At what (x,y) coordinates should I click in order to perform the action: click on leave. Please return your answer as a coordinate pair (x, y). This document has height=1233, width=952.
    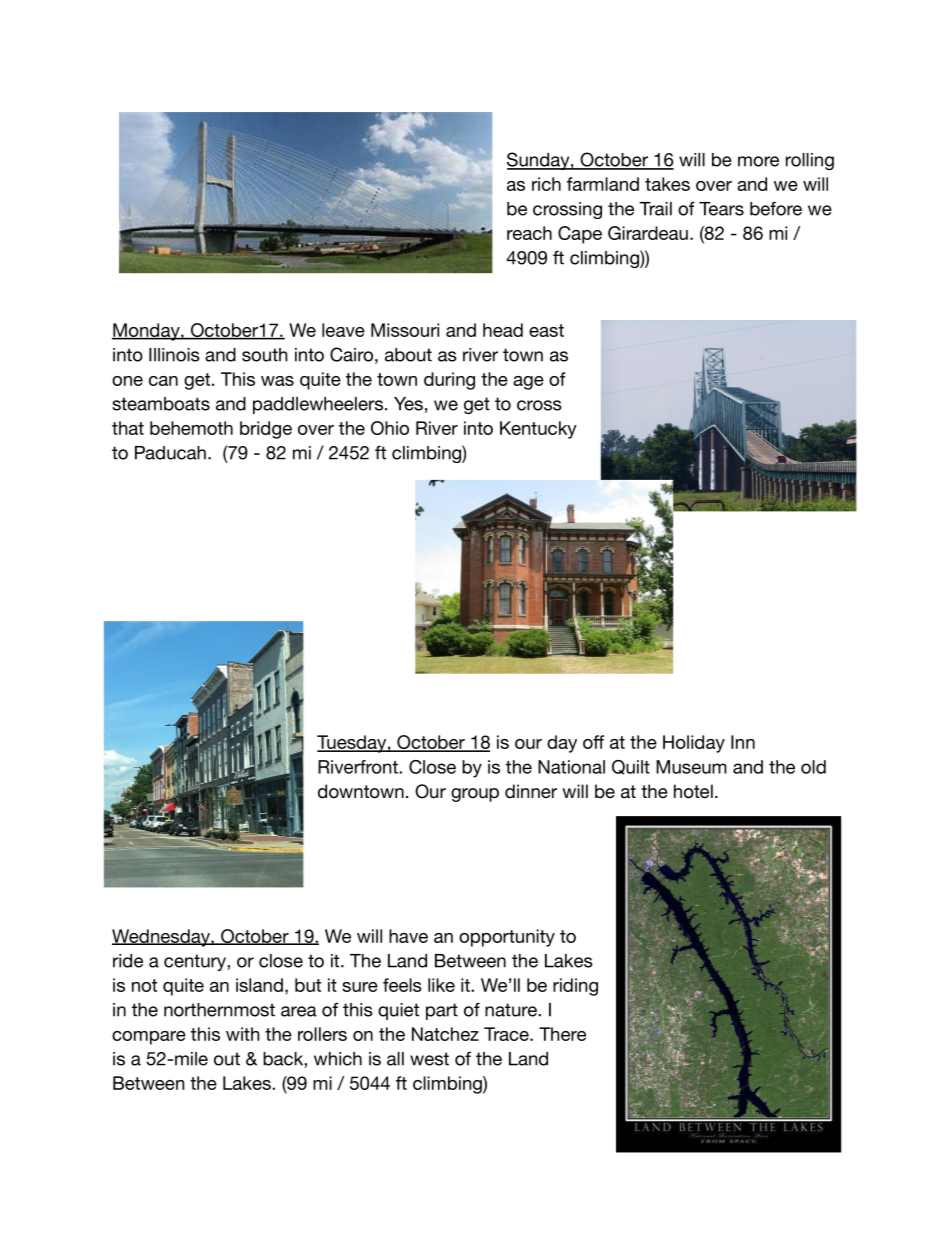
    Looking at the image, I should click on (343, 330).
